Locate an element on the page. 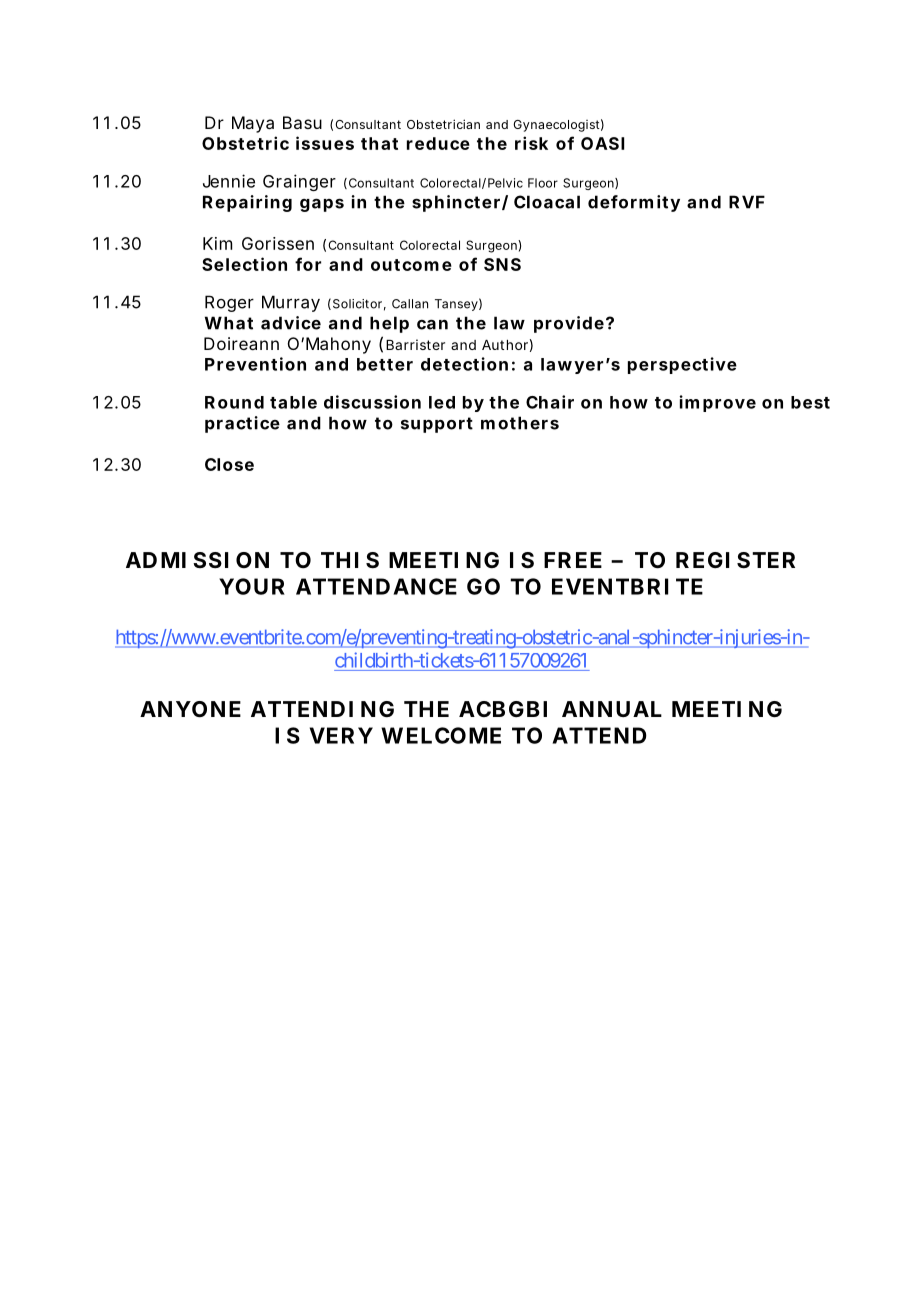 This document has height=1308, width=924. Murray is located at coordinates (291, 303).
